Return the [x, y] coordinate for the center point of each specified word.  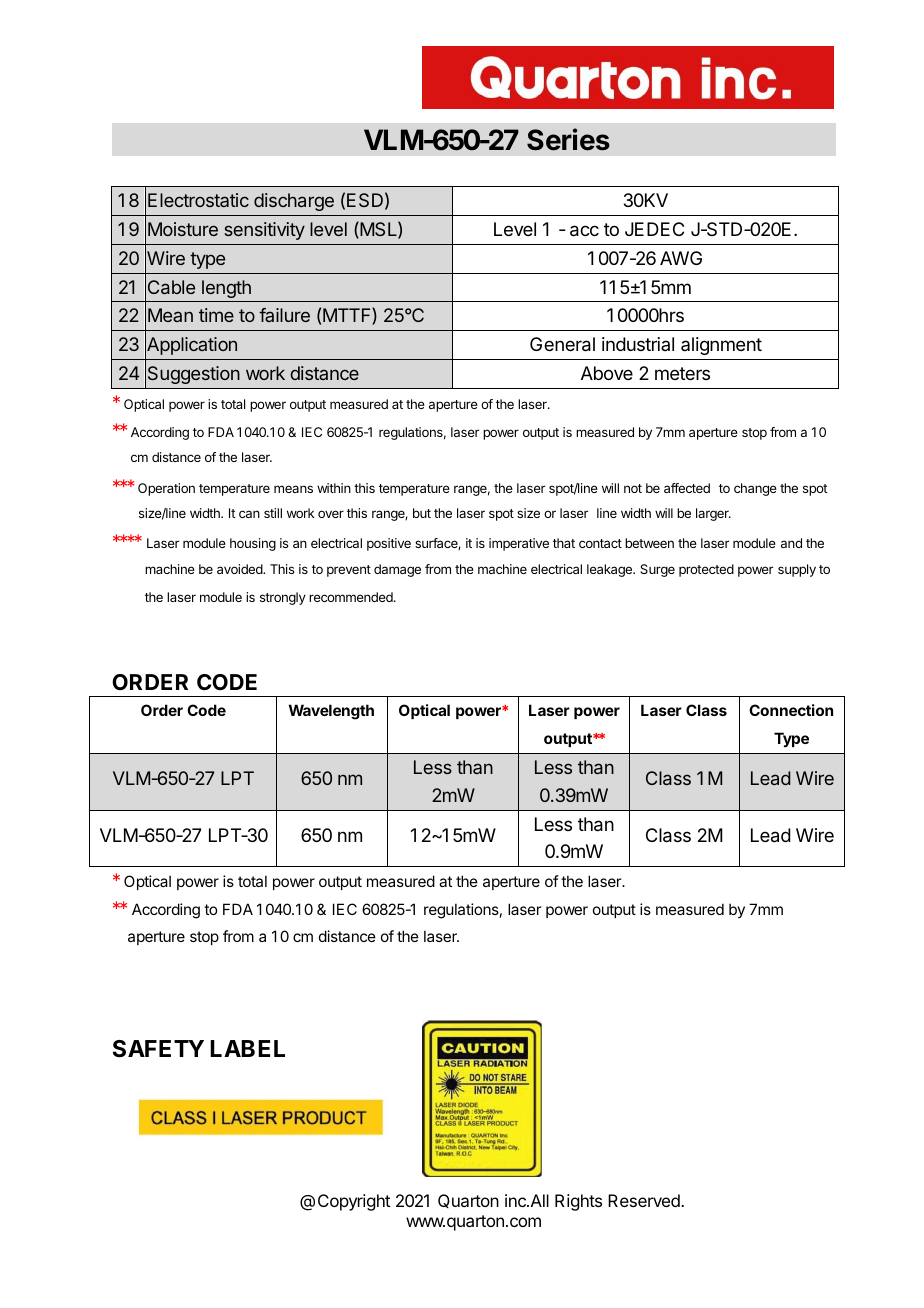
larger [713, 514]
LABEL [247, 1048]
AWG [681, 258]
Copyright [354, 1202]
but [422, 513]
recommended [352, 597]
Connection [791, 710]
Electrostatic [198, 200]
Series [568, 139]
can [249, 514]
